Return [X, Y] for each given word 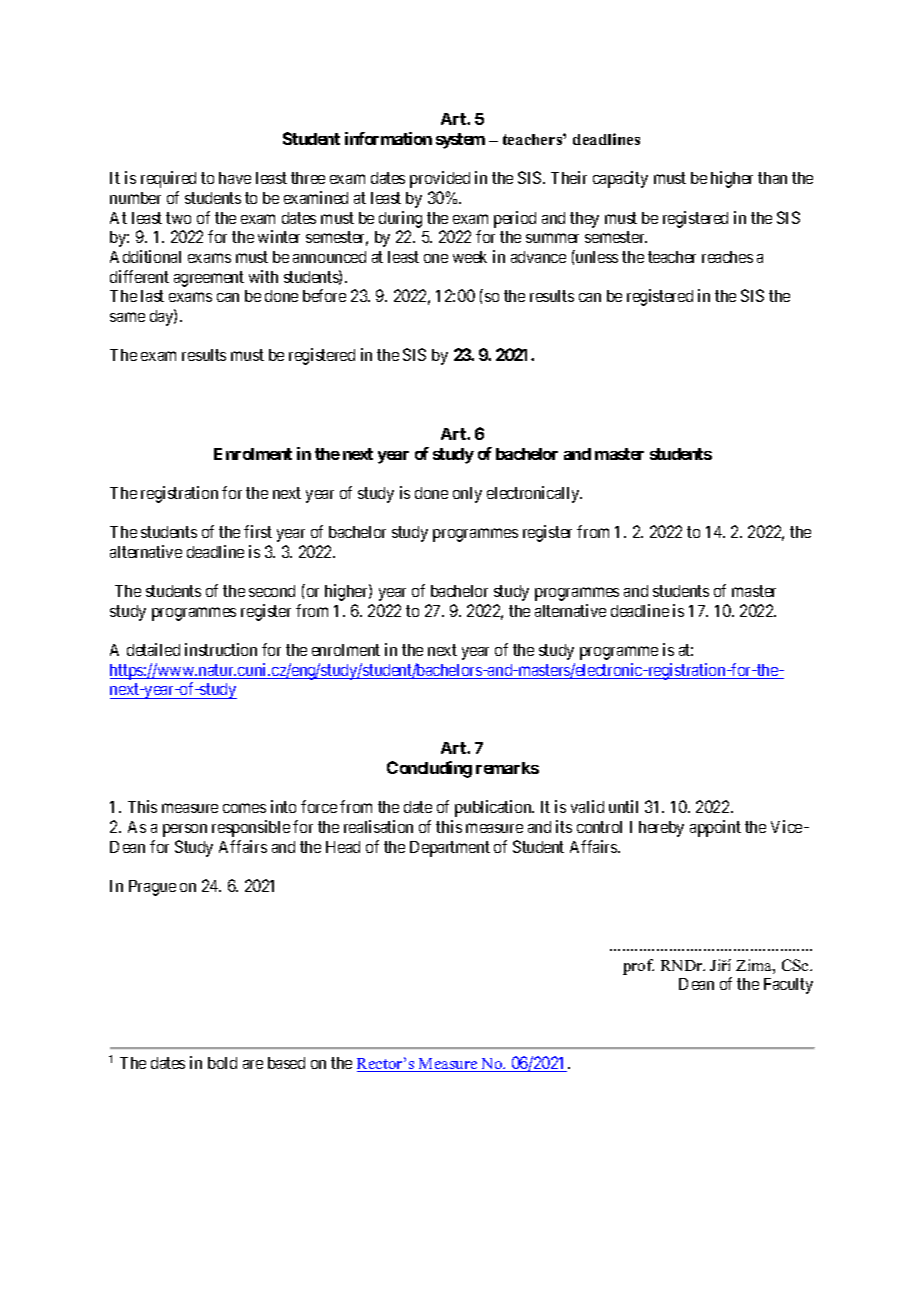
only [467, 495]
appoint [715, 828]
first [258, 531]
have [235, 178]
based [286, 1063]
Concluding [429, 769]
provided [440, 179]
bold [222, 1063]
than [772, 178]
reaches [727, 257]
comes [244, 808]
